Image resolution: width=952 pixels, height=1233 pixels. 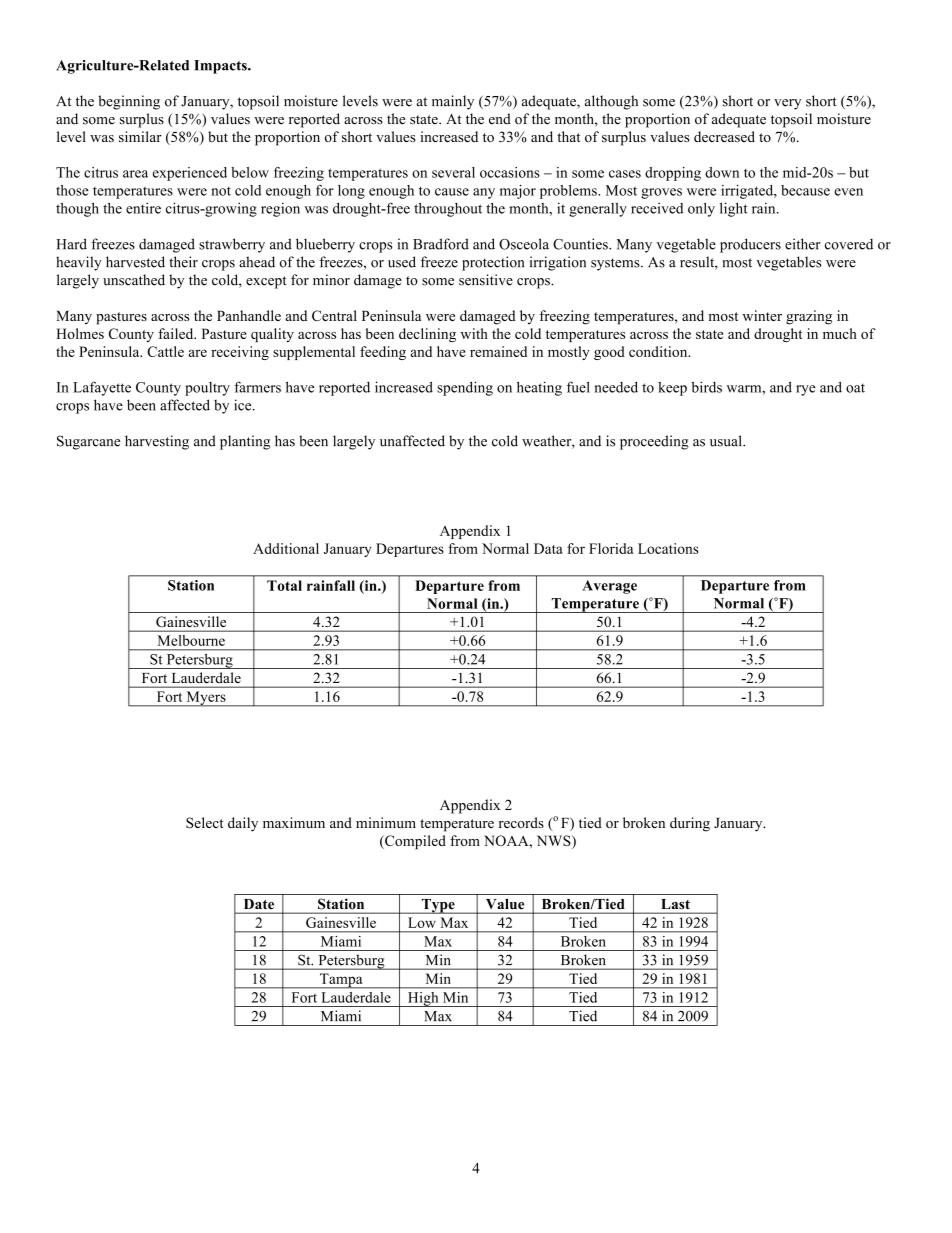 What do you see at coordinates (341, 981) in the document?
I see `Tampa` at bounding box center [341, 981].
